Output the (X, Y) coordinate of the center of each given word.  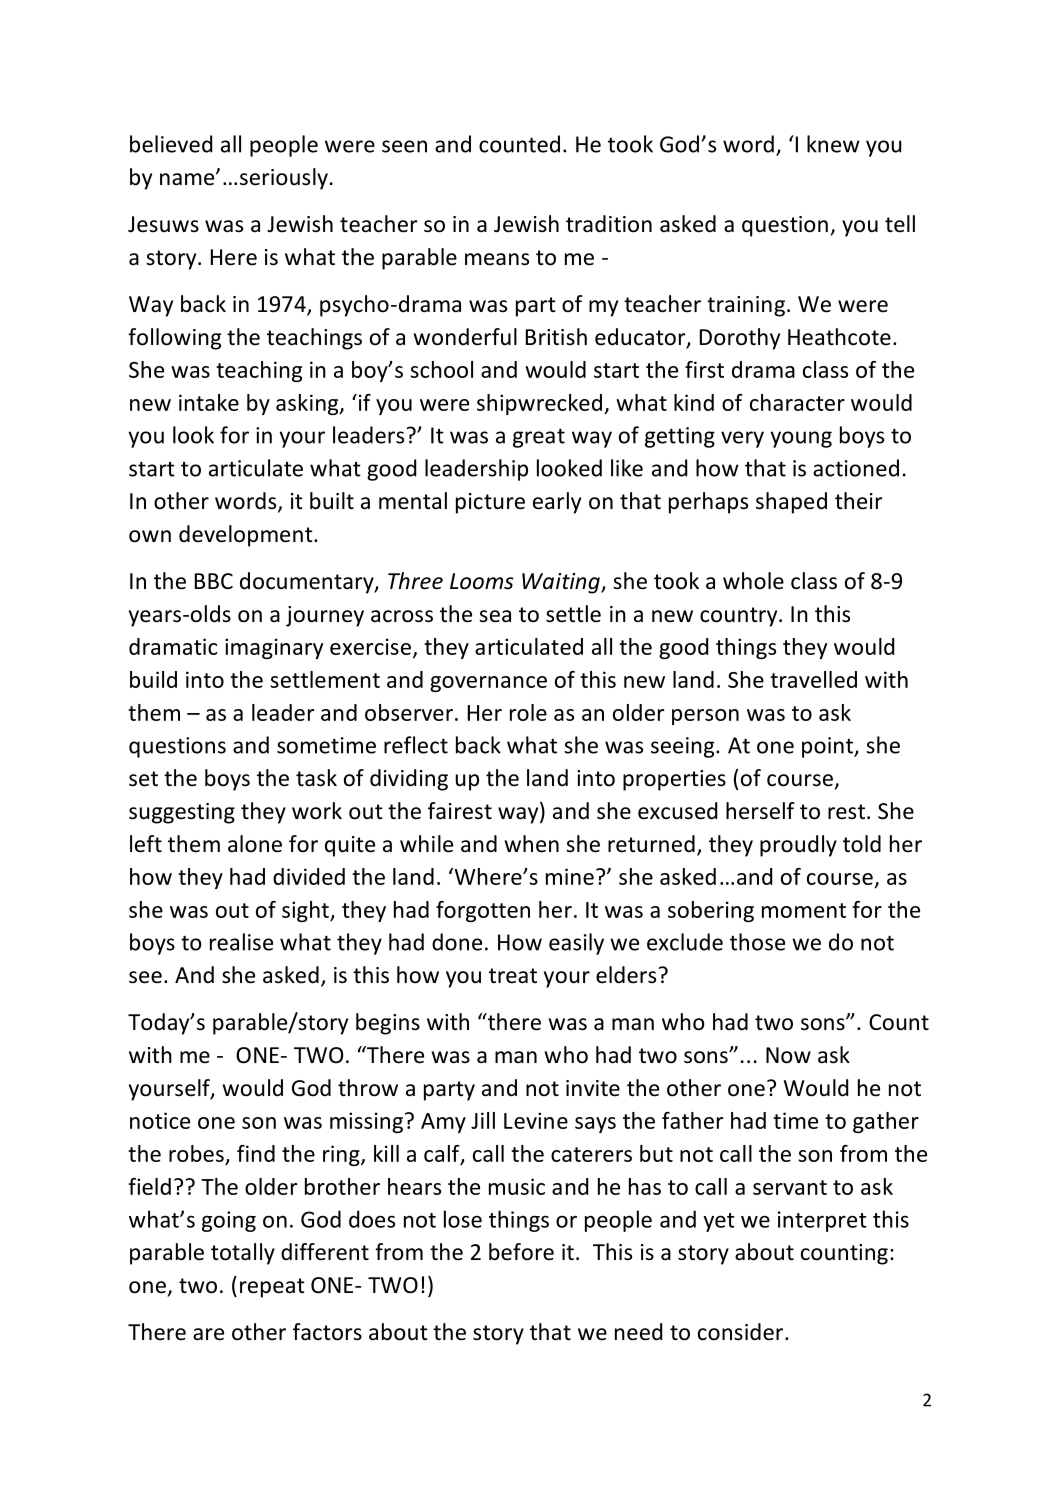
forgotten (483, 911)
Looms (482, 581)
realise (241, 942)
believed (171, 144)
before (521, 1252)
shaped (791, 503)
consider (740, 1332)
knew (833, 144)
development (247, 536)
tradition (609, 224)
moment (804, 910)
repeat (272, 1288)
